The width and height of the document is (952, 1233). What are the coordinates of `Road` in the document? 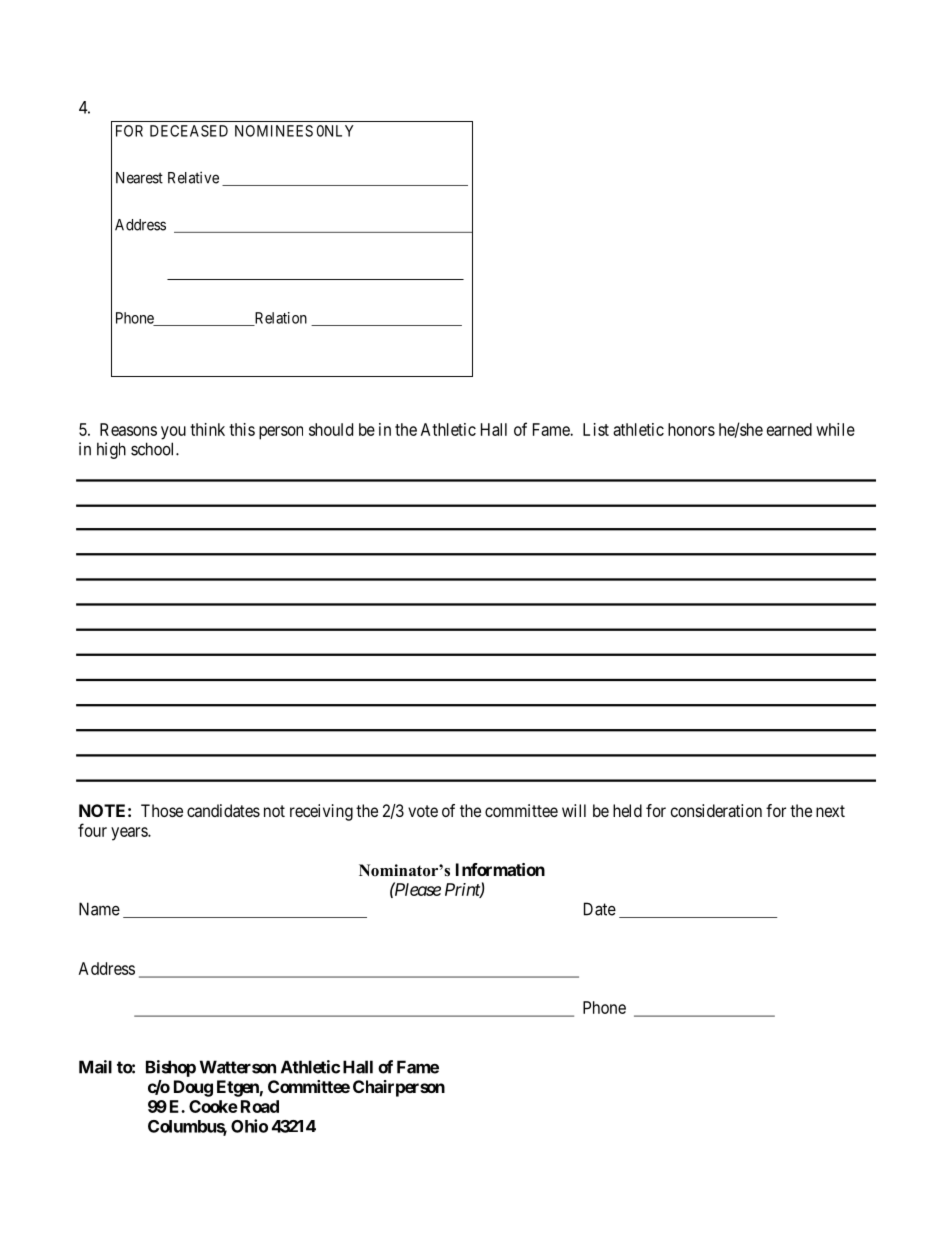 It's located at (260, 1106).
